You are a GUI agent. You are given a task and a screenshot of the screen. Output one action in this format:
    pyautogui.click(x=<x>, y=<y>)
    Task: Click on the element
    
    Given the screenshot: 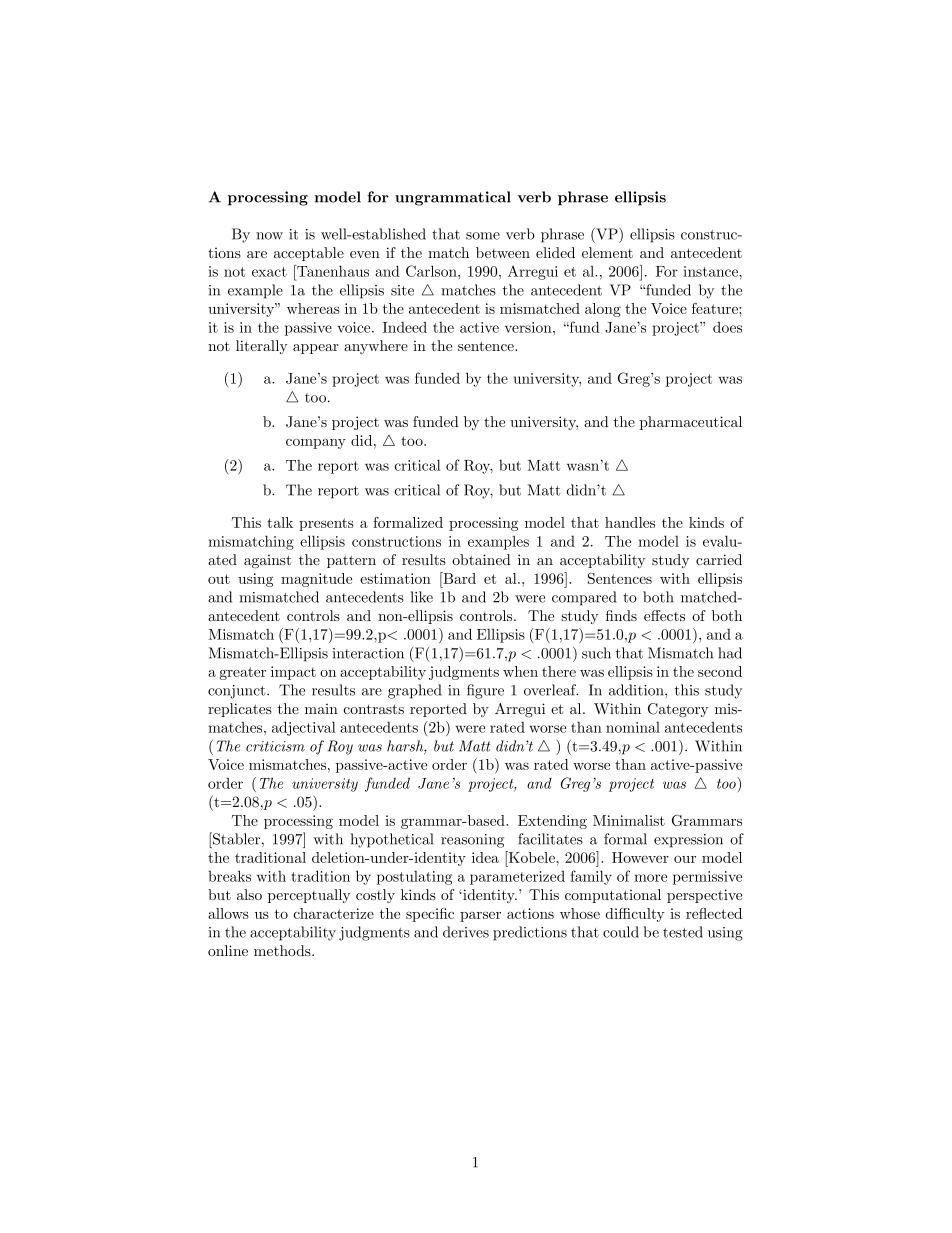 What is the action you would take?
    pyautogui.click(x=607, y=252)
